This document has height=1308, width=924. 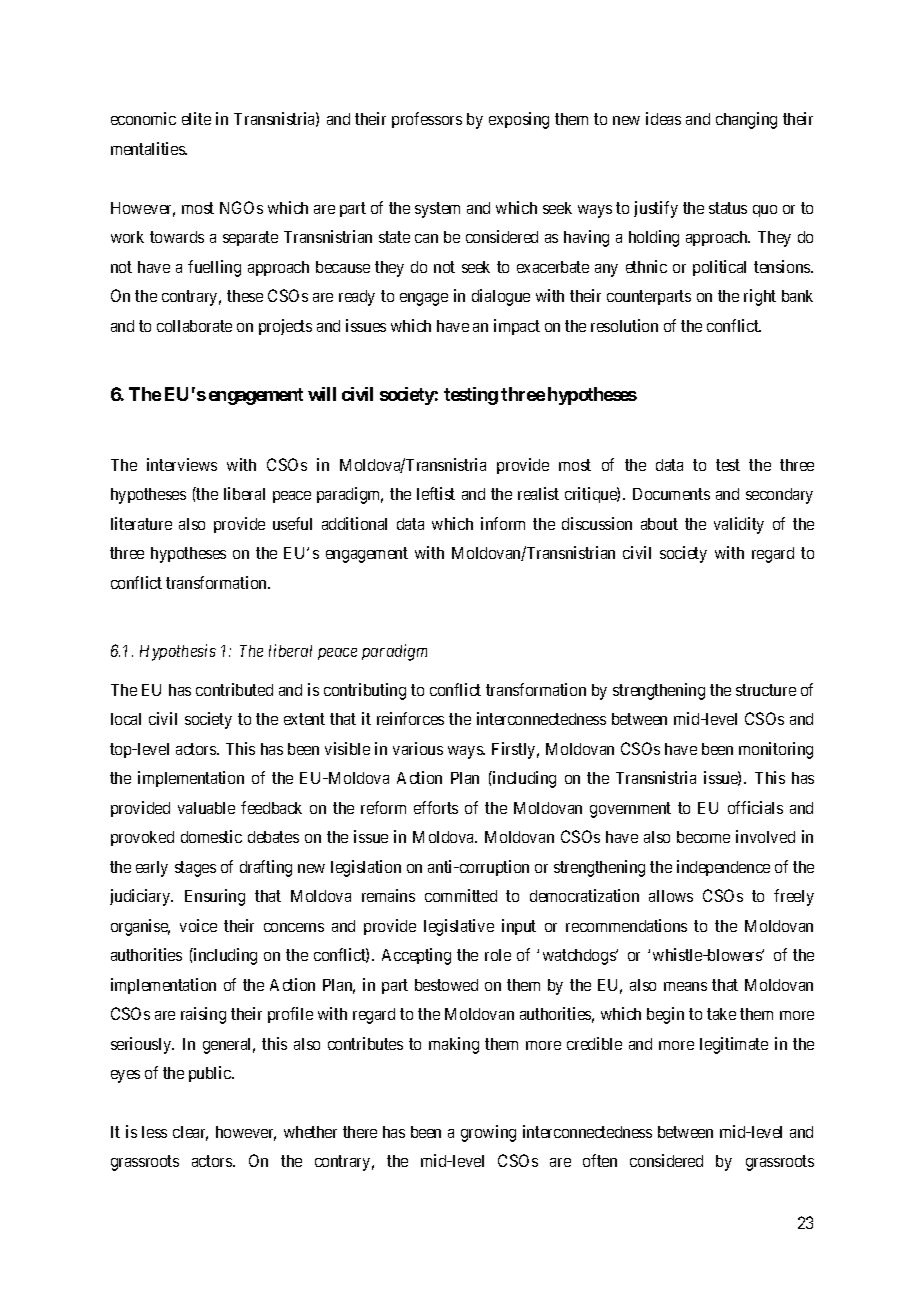 I want to click on Documents, so click(x=671, y=494).
